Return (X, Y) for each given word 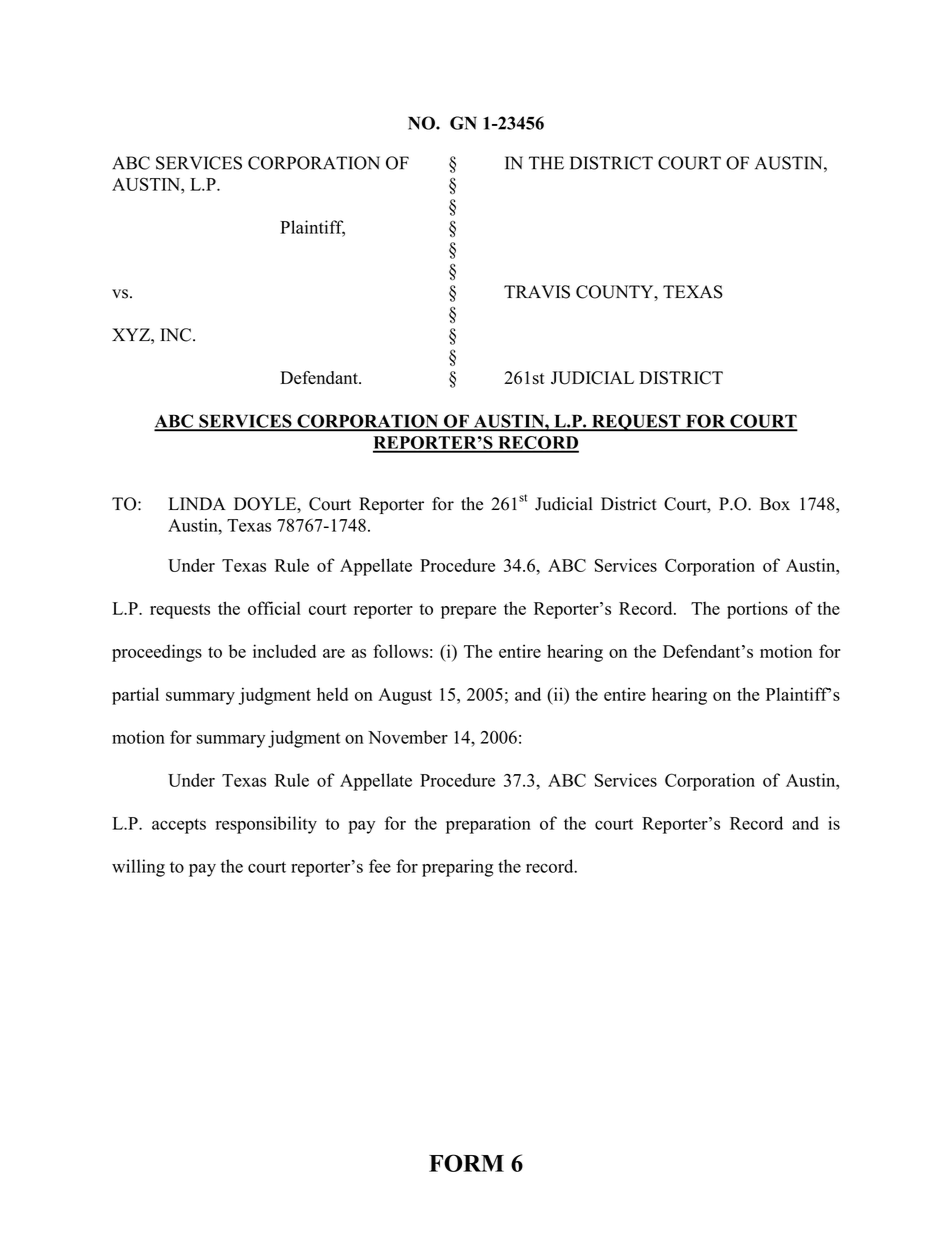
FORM (466, 1163)
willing (138, 868)
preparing (458, 868)
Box (775, 504)
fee (380, 866)
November (408, 737)
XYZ (132, 334)
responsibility (266, 825)
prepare (468, 612)
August (405, 696)
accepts (179, 826)
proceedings (157, 653)
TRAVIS (537, 292)
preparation (488, 825)
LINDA (197, 503)
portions (757, 610)
